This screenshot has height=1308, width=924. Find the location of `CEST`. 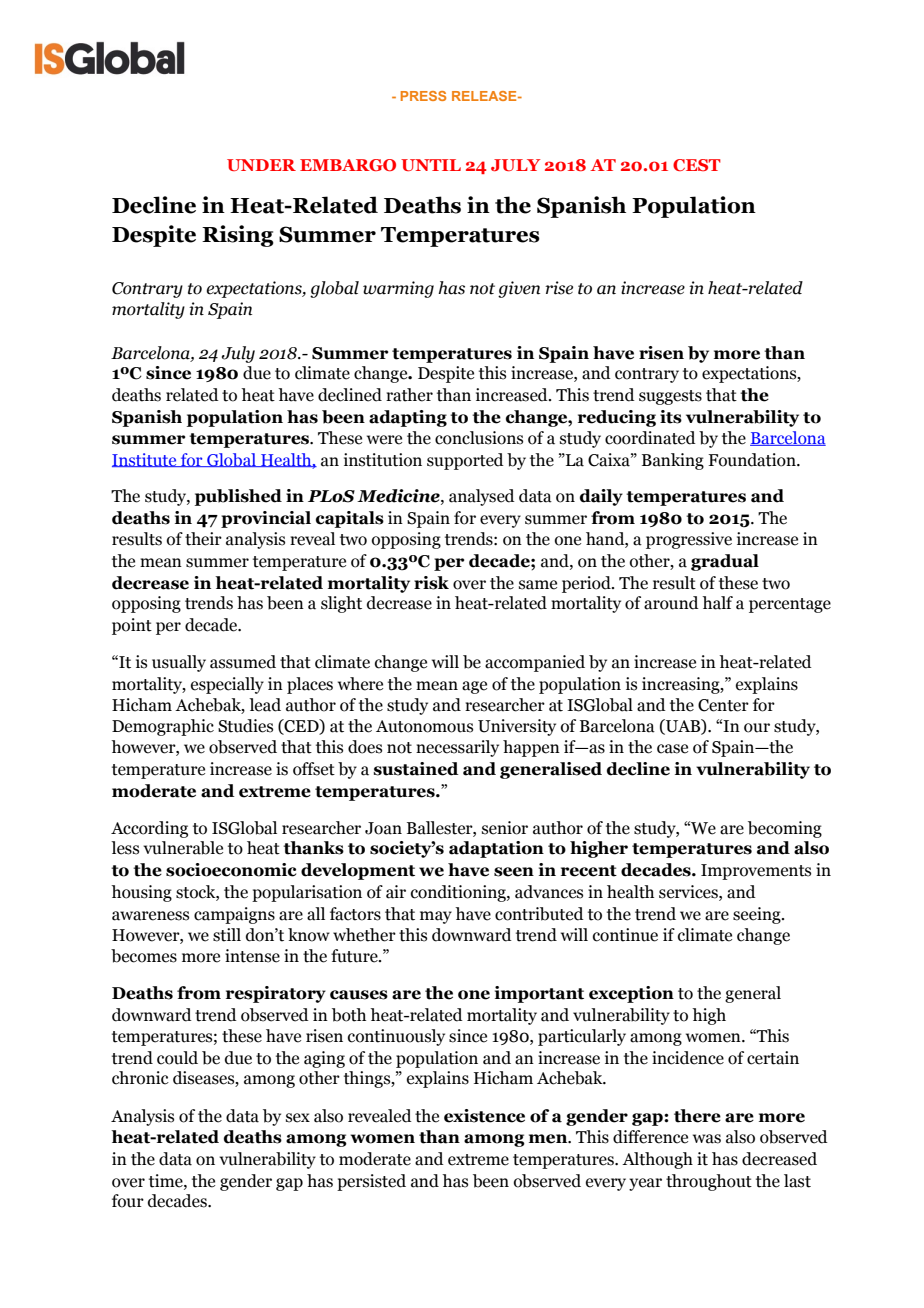

CEST is located at coordinates (697, 165).
